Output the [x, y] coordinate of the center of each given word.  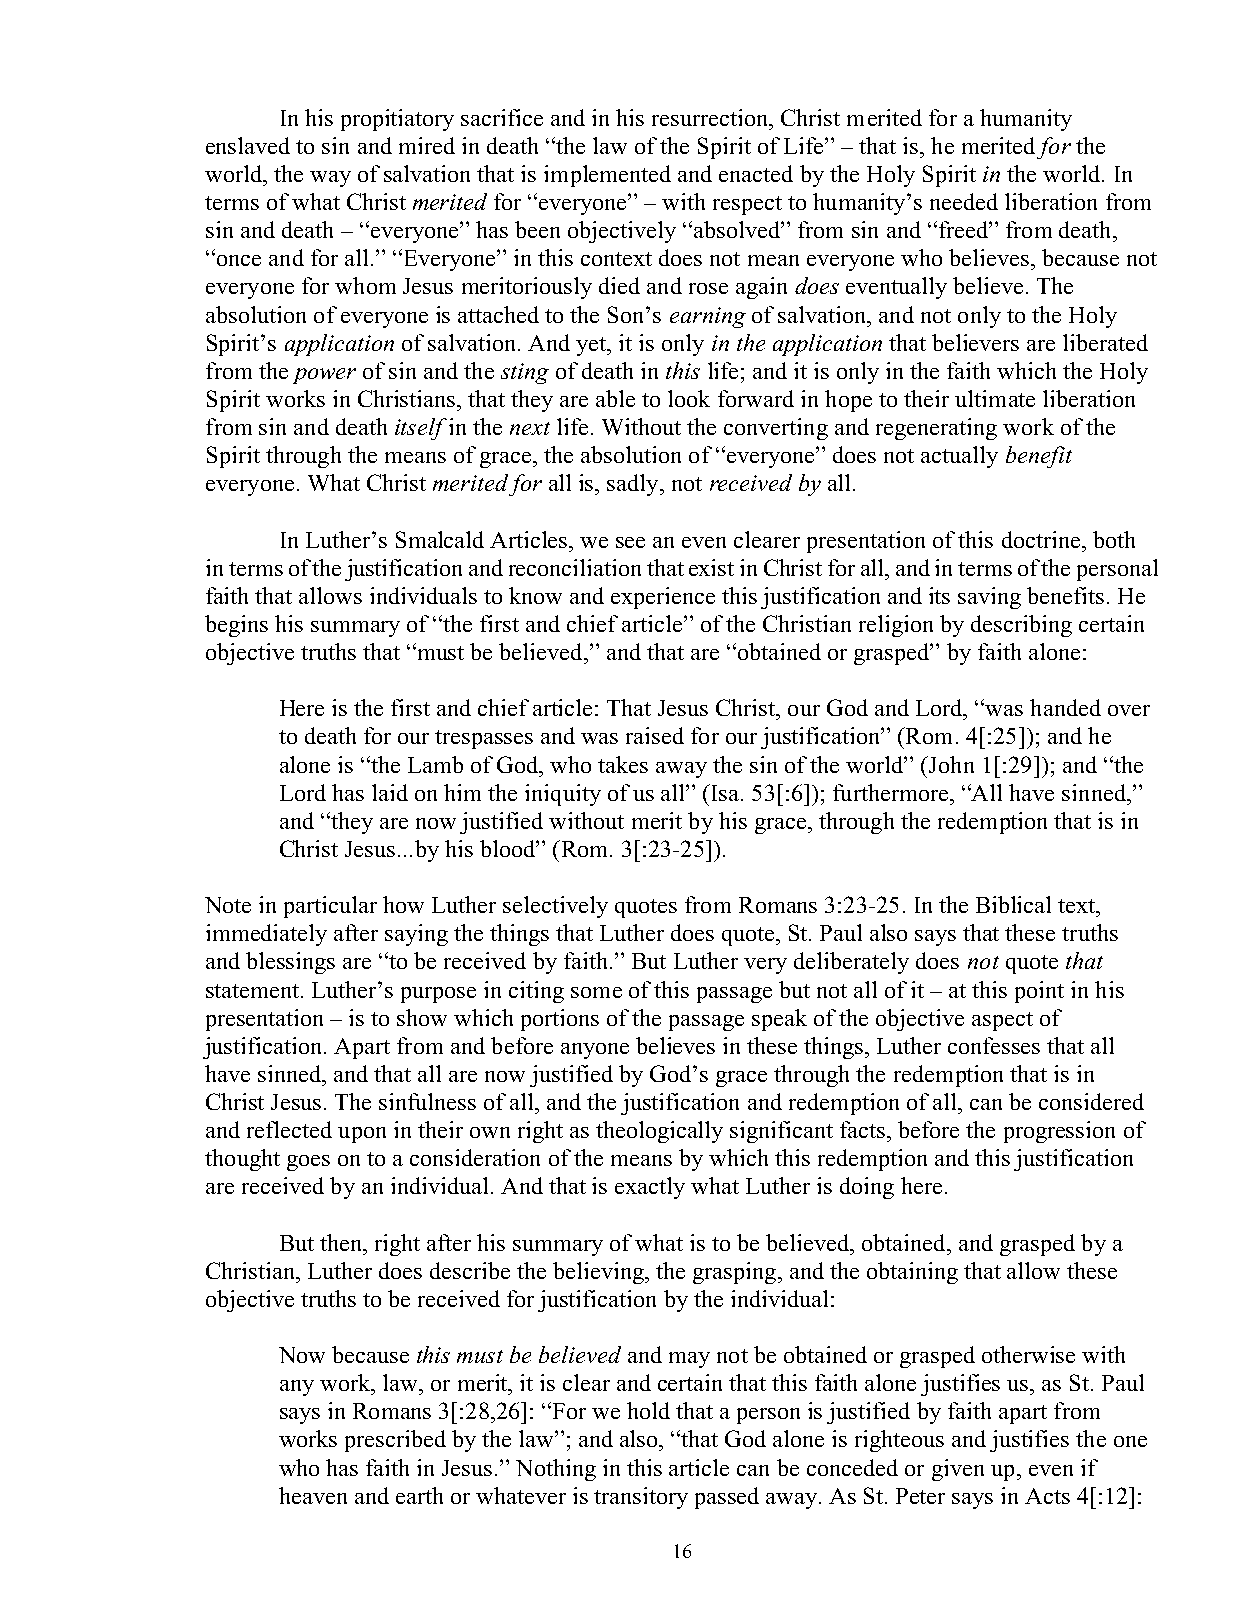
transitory [641, 1498]
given [958, 1470]
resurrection [711, 117]
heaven [313, 1495]
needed [964, 201]
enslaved [248, 145]
